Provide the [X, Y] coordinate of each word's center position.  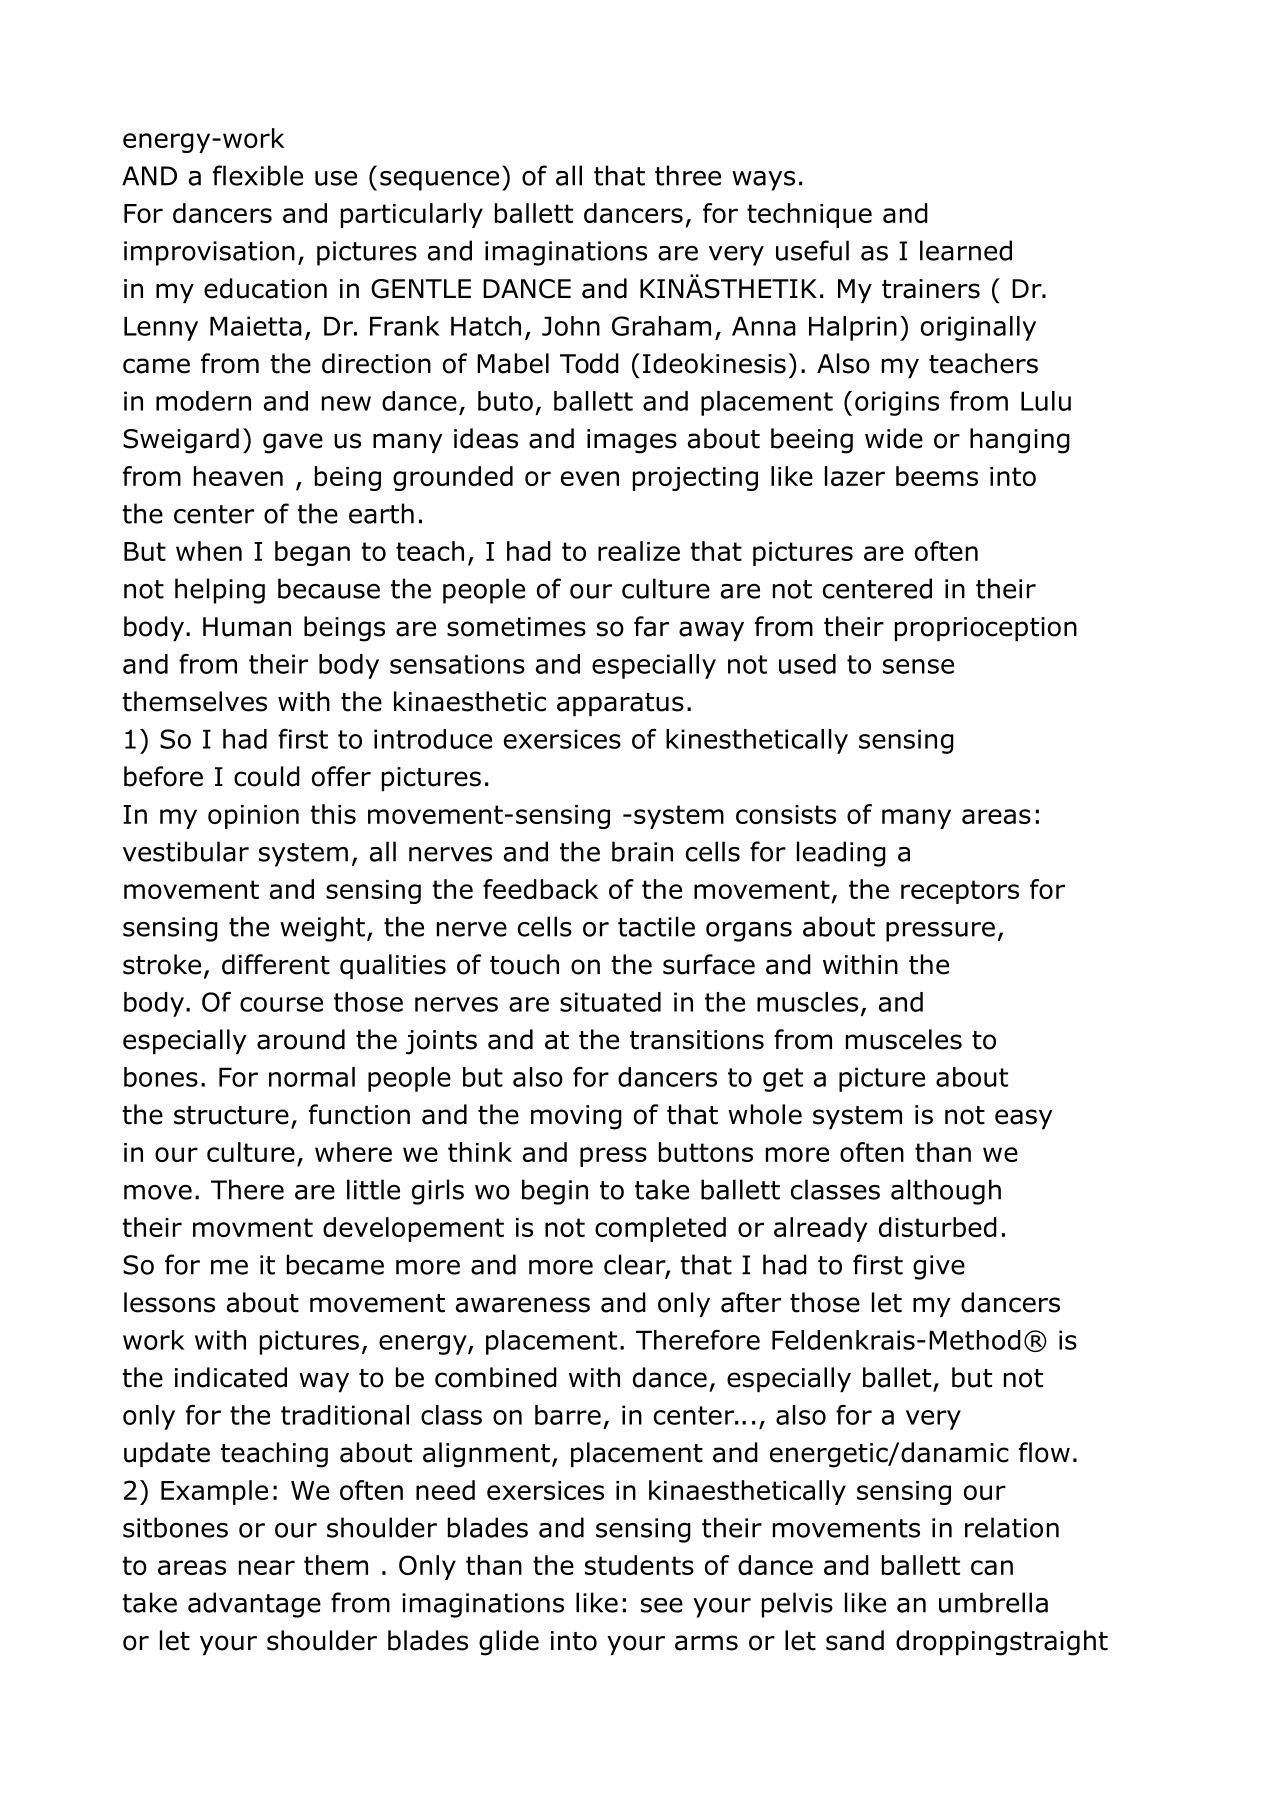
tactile [656, 926]
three [688, 175]
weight [322, 929]
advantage [254, 1605]
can [992, 1567]
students [639, 1565]
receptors [960, 892]
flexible [258, 175]
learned [966, 250]
